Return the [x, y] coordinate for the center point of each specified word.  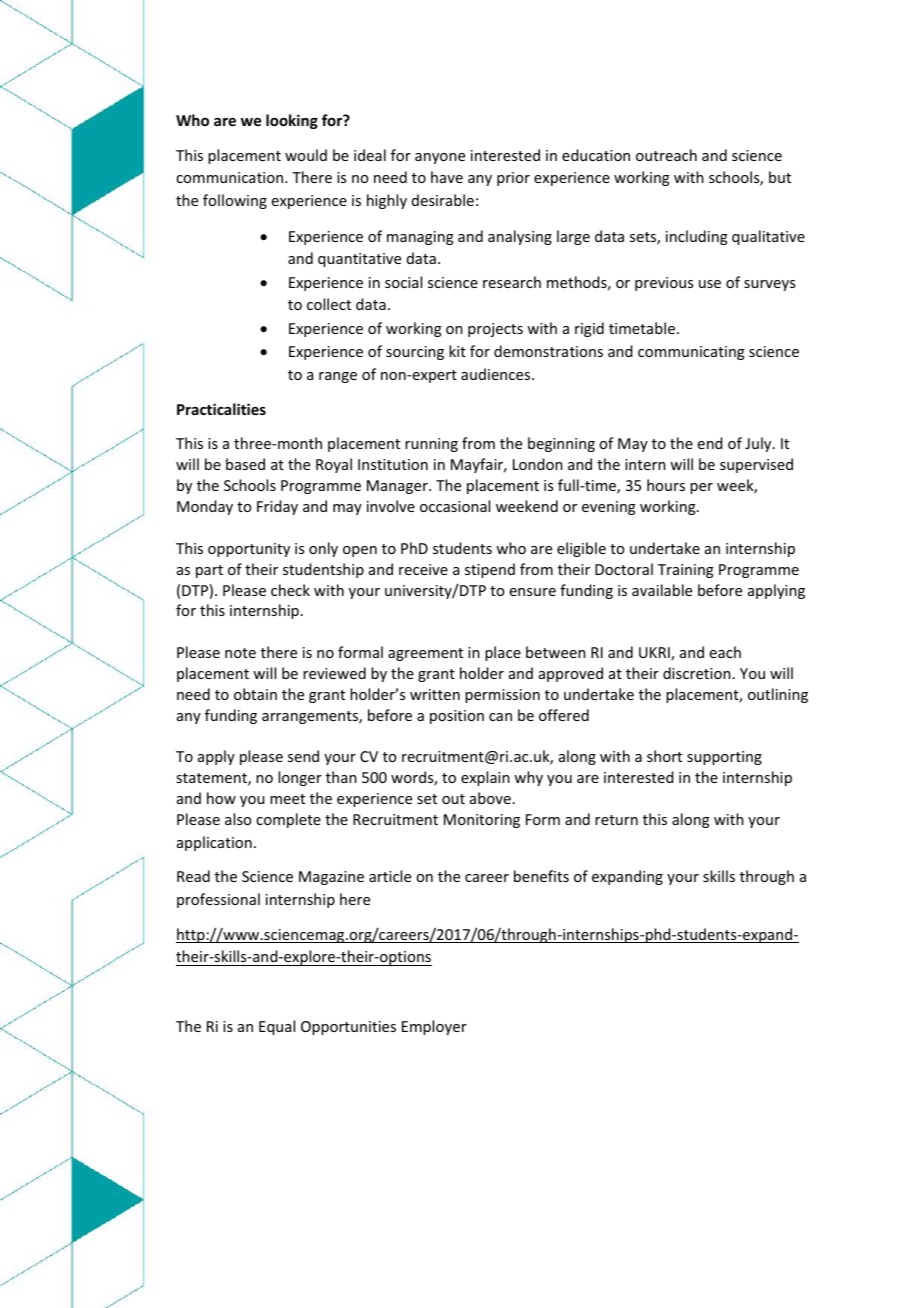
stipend [490, 570]
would [306, 155]
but [780, 177]
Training [686, 571]
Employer [434, 1027]
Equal [277, 1027]
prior [513, 179]
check [290, 590]
